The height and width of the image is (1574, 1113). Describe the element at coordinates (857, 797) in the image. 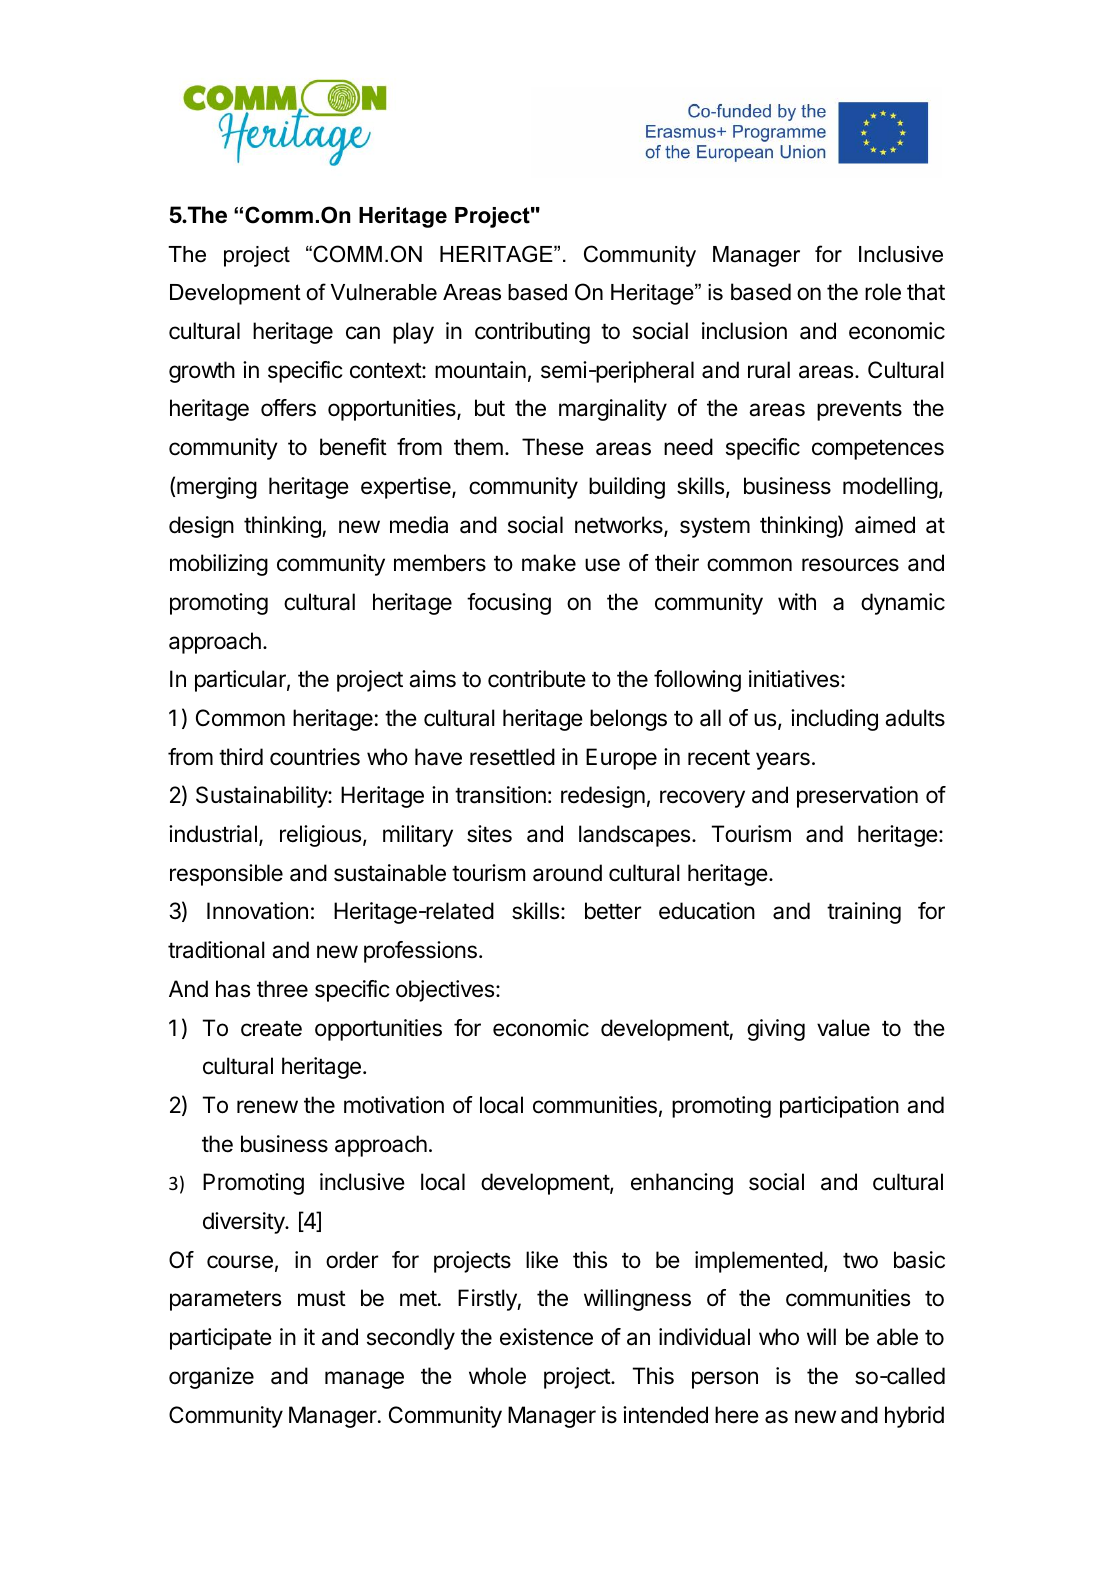

I see `preservation` at that location.
